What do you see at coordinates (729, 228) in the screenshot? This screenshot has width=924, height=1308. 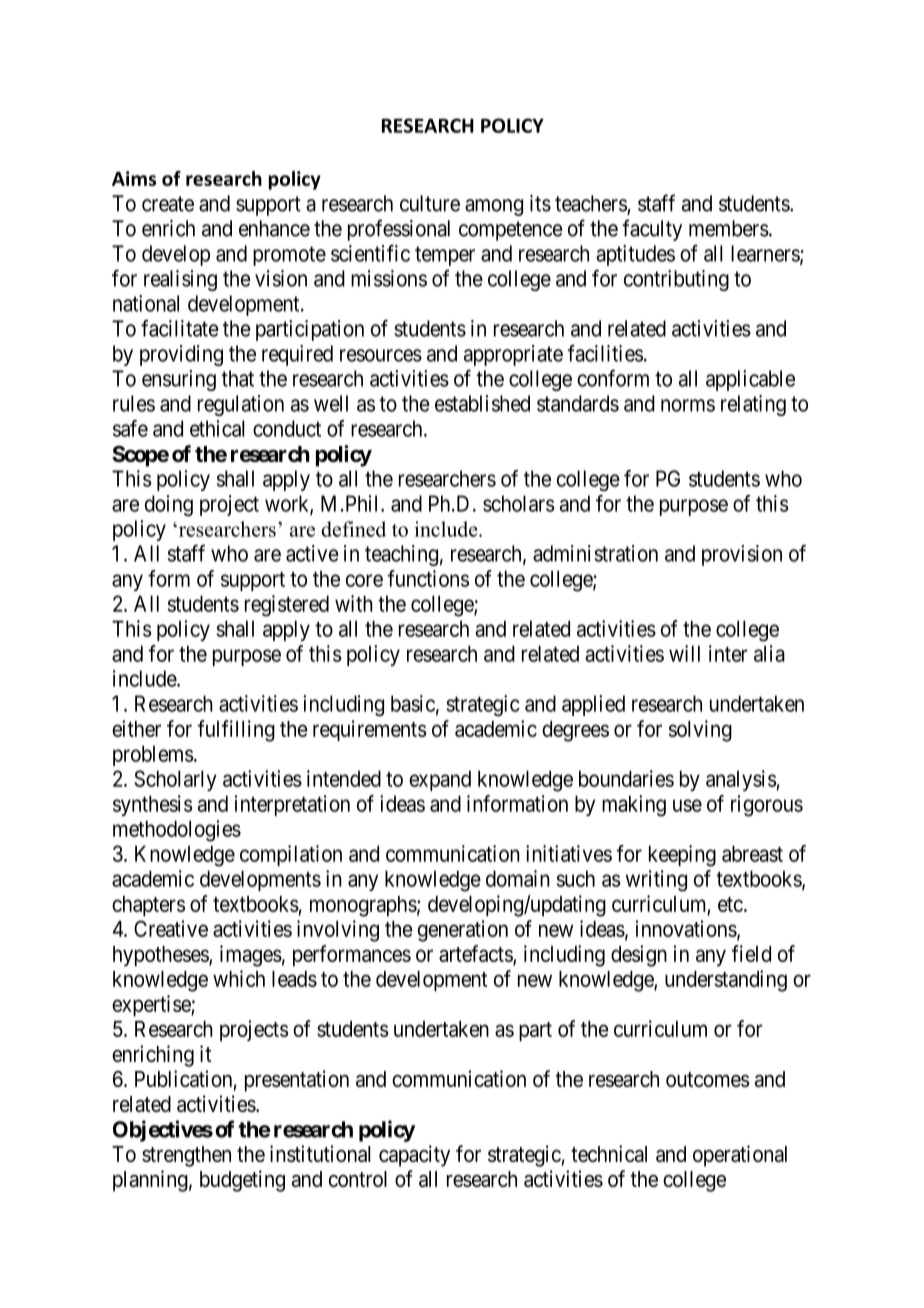 I see `members` at bounding box center [729, 228].
